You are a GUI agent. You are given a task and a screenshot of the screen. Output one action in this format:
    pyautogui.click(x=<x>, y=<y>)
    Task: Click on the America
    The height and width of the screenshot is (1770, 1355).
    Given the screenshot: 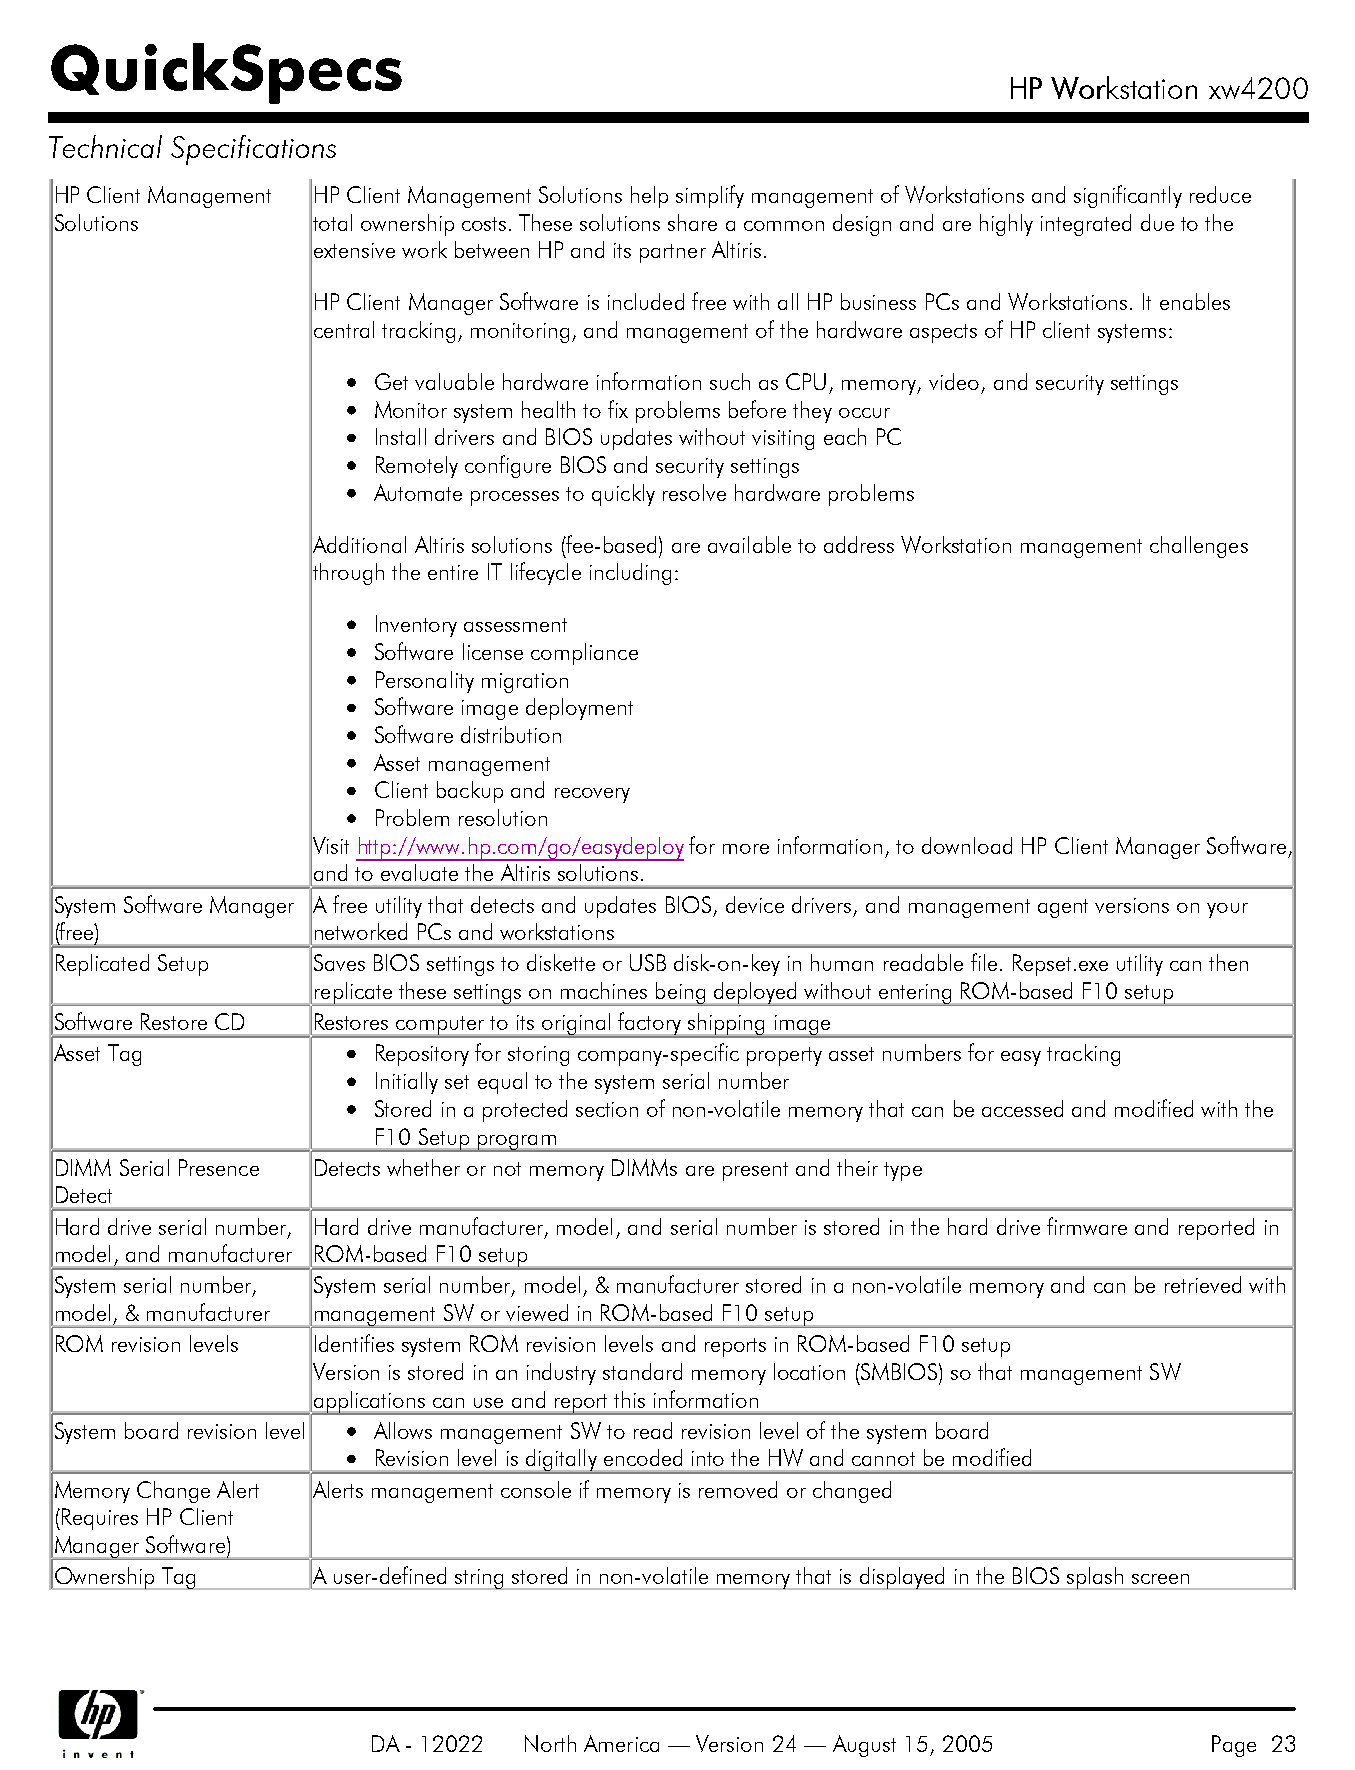 What is the action you would take?
    pyautogui.click(x=621, y=1743)
